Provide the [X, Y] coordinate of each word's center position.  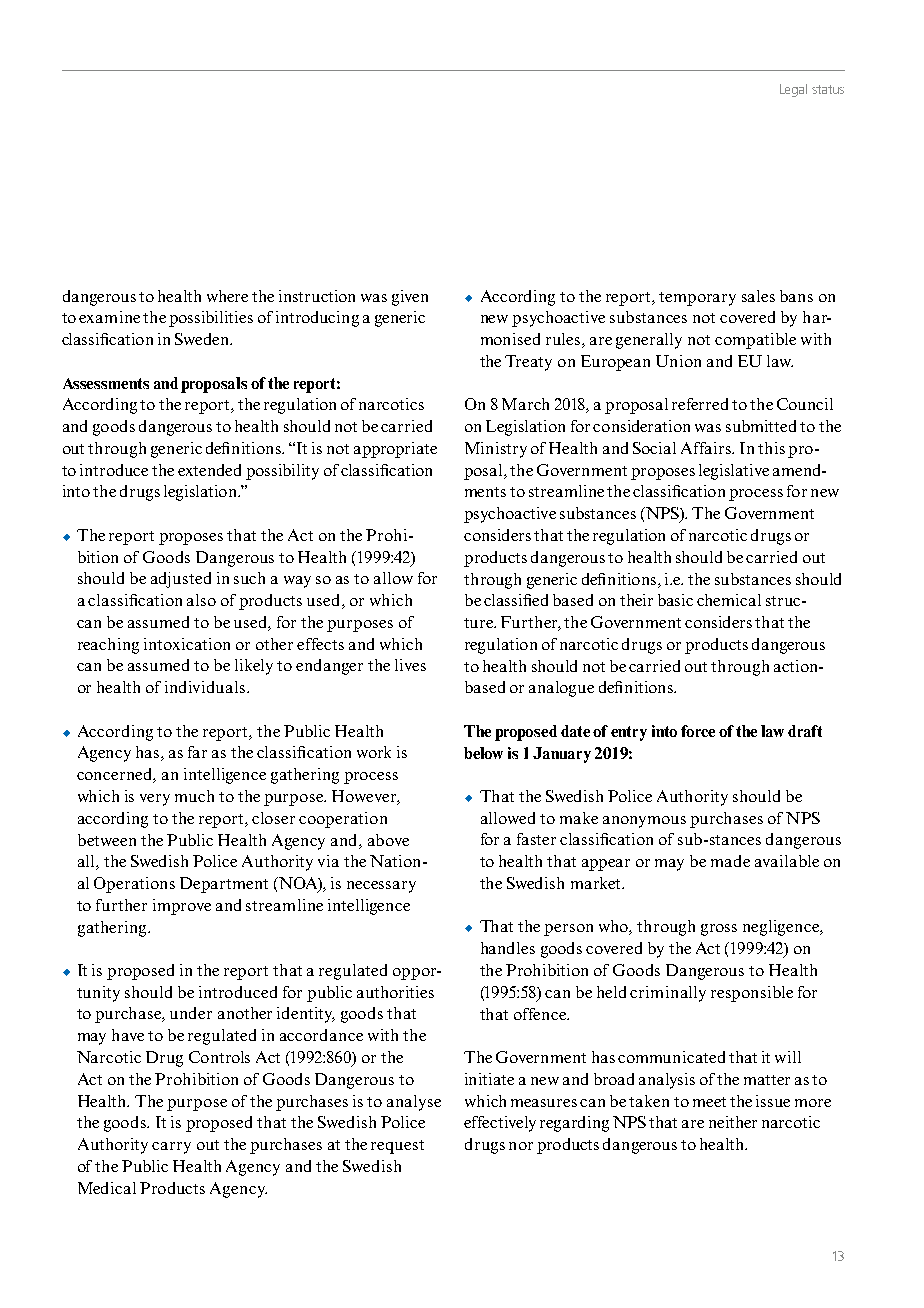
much [194, 796]
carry [171, 1148]
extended [209, 470]
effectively [500, 1124]
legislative [734, 472]
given [410, 298]
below [483, 753]
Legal [793, 90]
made [730, 861]
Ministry [496, 450]
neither [733, 1122]
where [227, 296]
